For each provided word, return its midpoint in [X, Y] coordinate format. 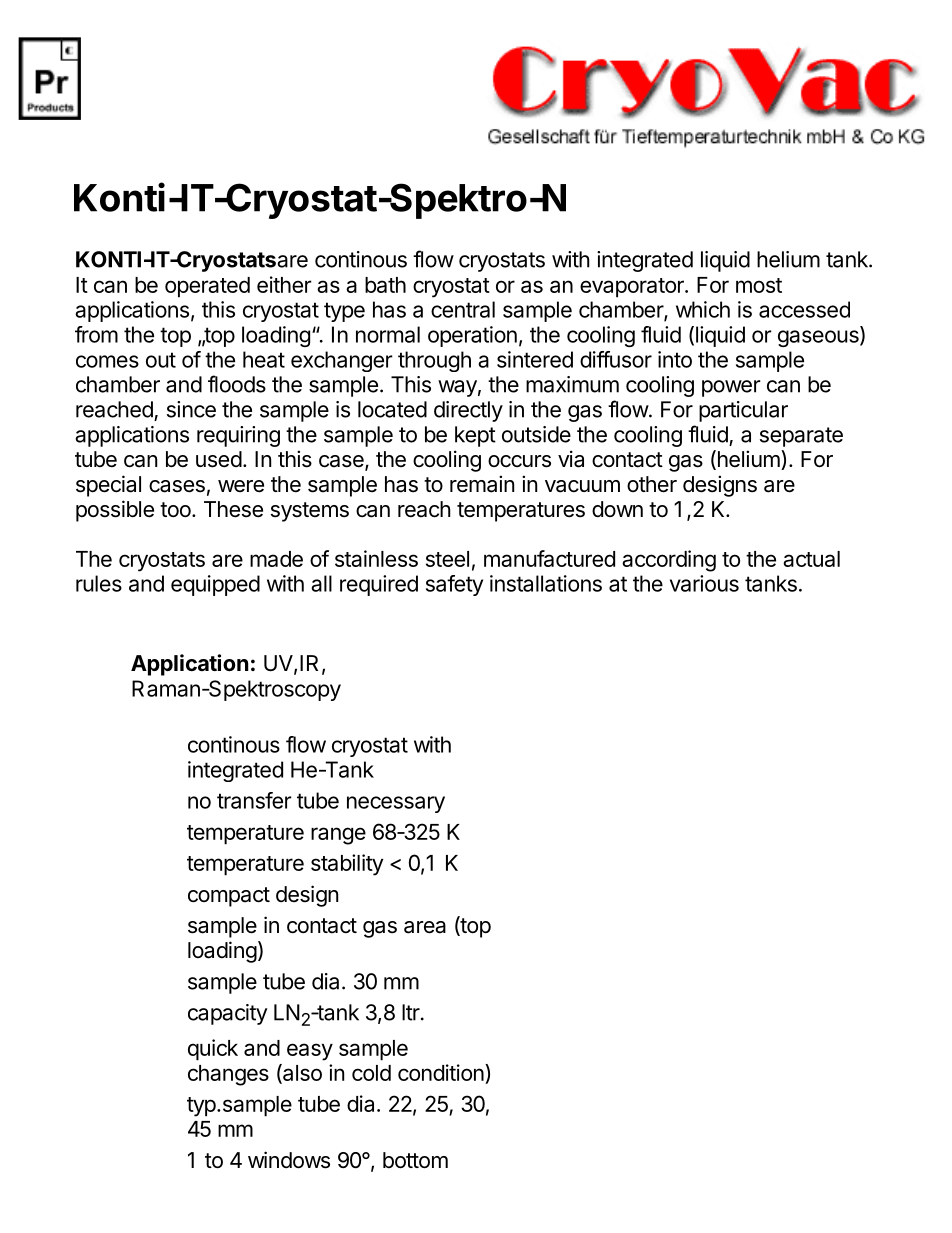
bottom [415, 1160]
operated [207, 287]
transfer [254, 800]
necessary [396, 804]
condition [441, 1072]
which [703, 309]
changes [228, 1075]
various [704, 583]
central [463, 309]
